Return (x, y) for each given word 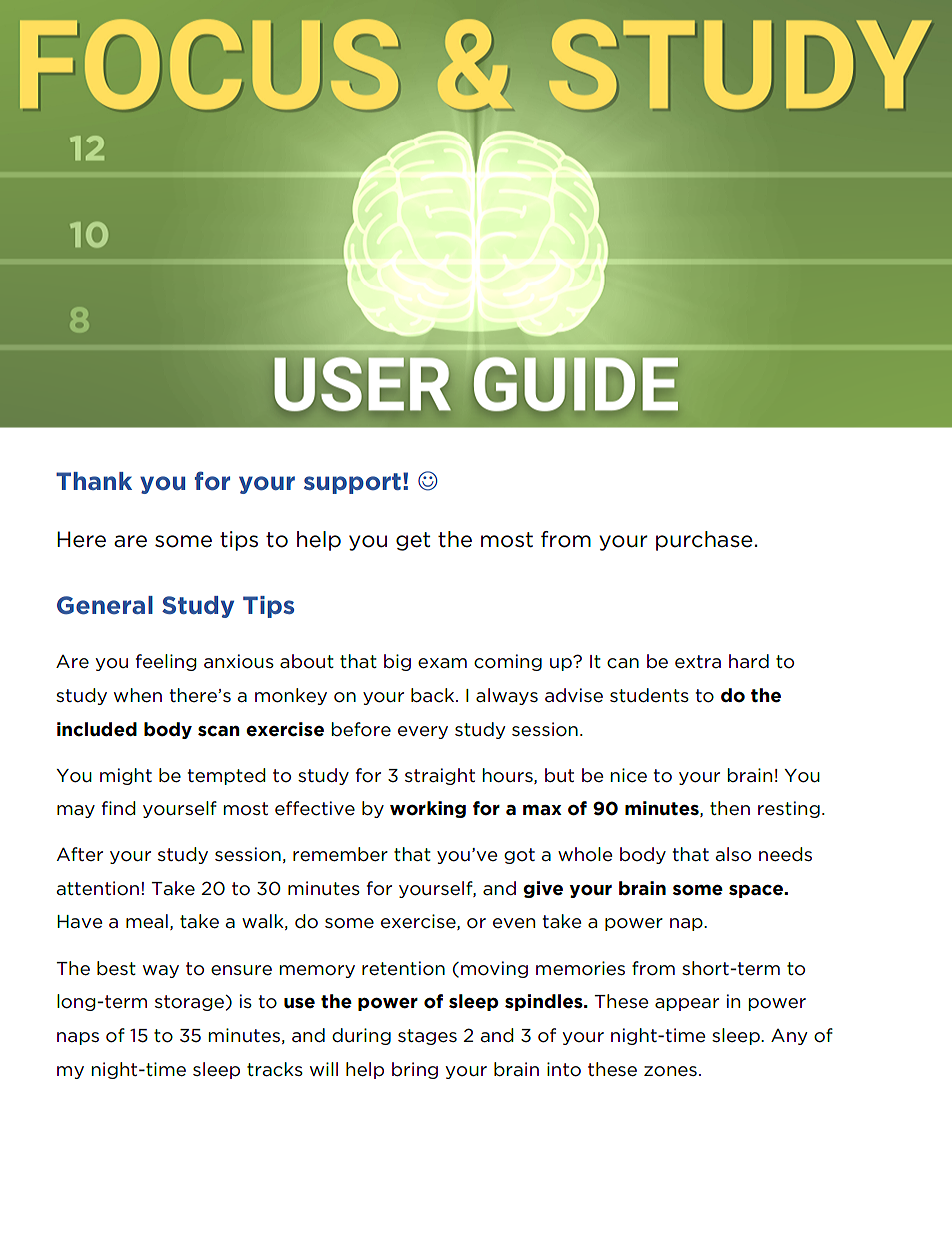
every (423, 732)
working (428, 809)
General (105, 605)
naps (78, 1038)
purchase (704, 541)
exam (442, 663)
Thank (94, 481)
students (649, 695)
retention (403, 968)
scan (219, 731)
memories (580, 968)
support (352, 483)
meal (147, 921)
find (119, 808)
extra (698, 662)
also (733, 854)
